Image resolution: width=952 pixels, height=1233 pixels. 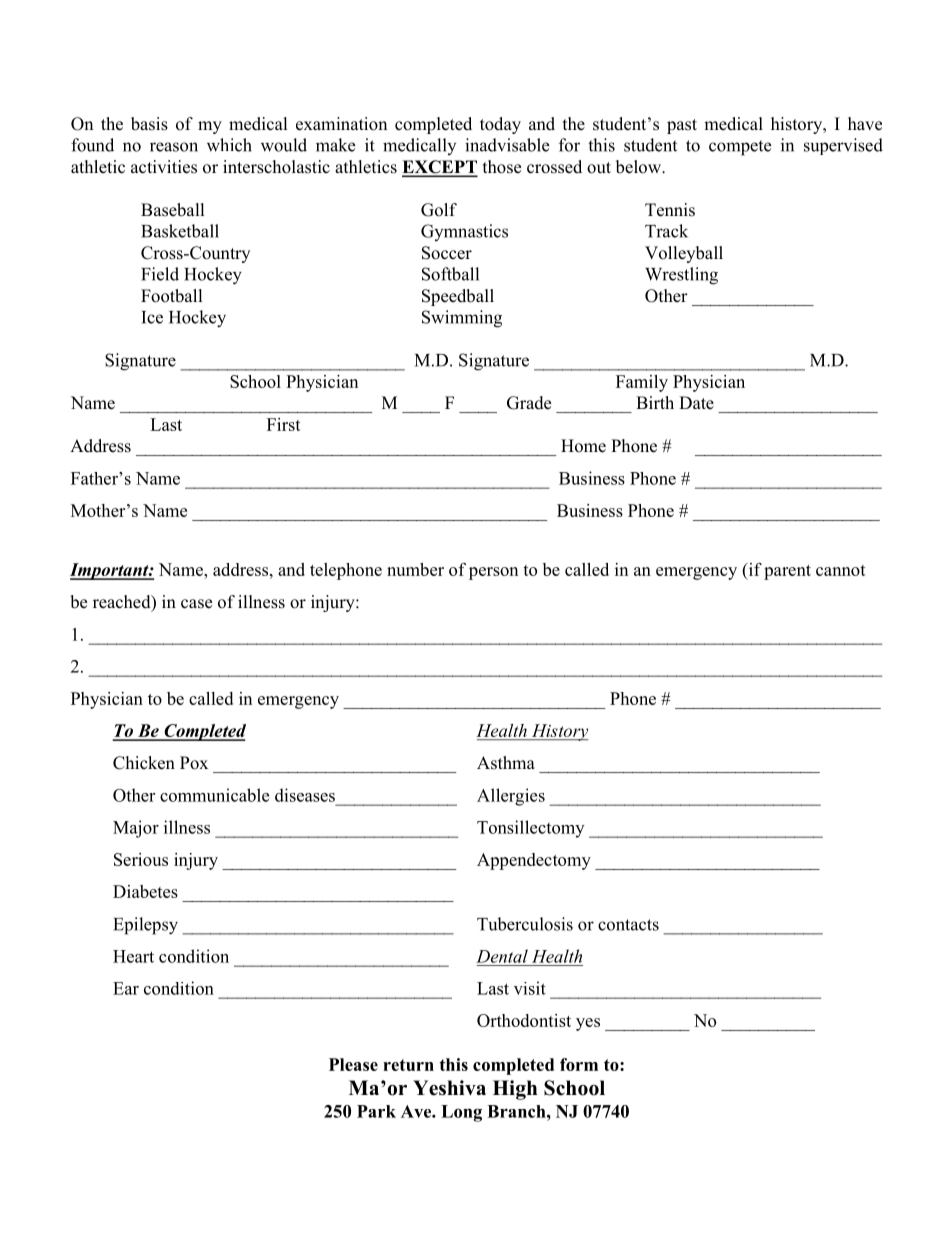 I want to click on Asthma, so click(x=506, y=763).
